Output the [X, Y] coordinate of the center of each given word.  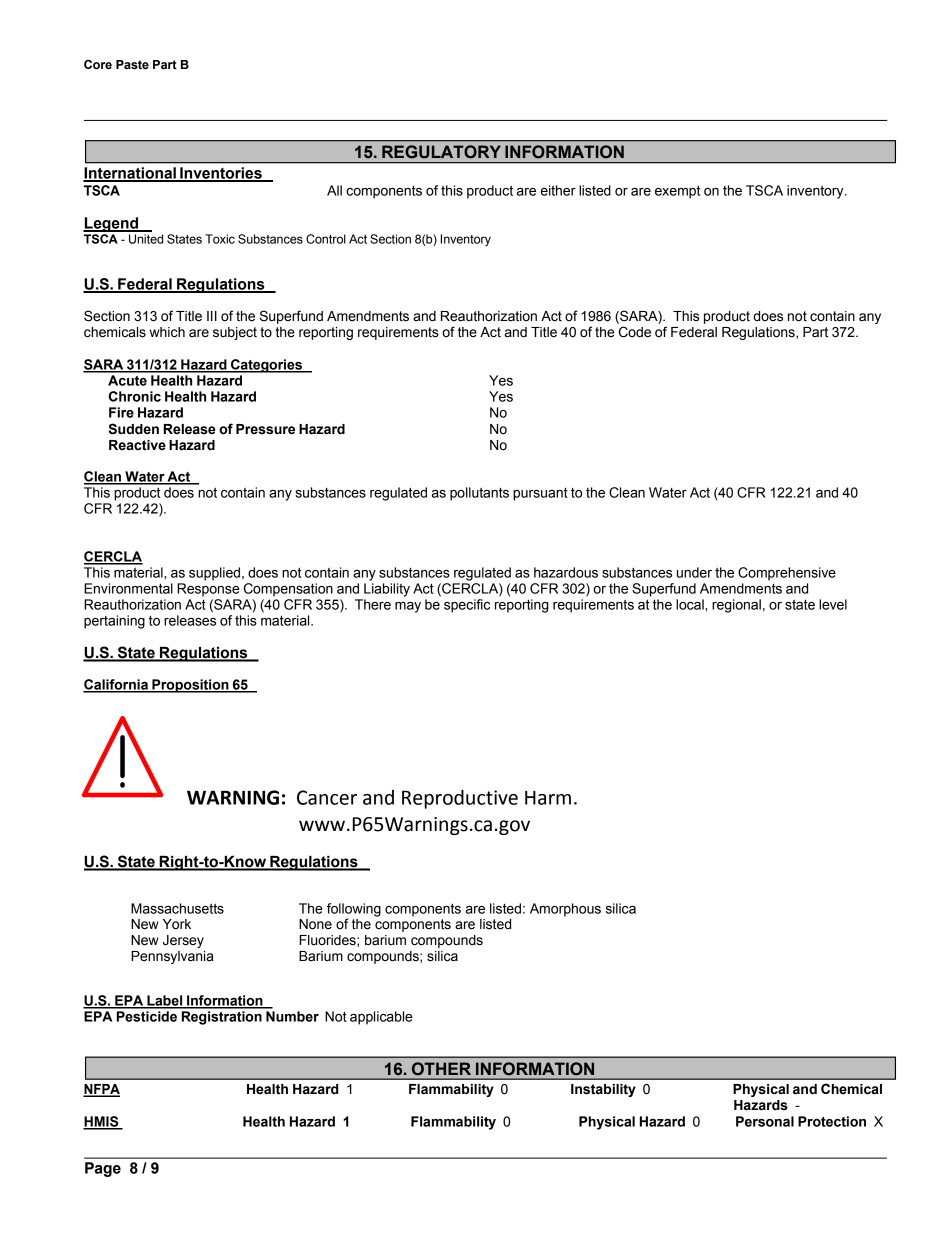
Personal [765, 1121]
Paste [132, 65]
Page [103, 1169]
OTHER [441, 1069]
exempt [677, 192]
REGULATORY [441, 151]
